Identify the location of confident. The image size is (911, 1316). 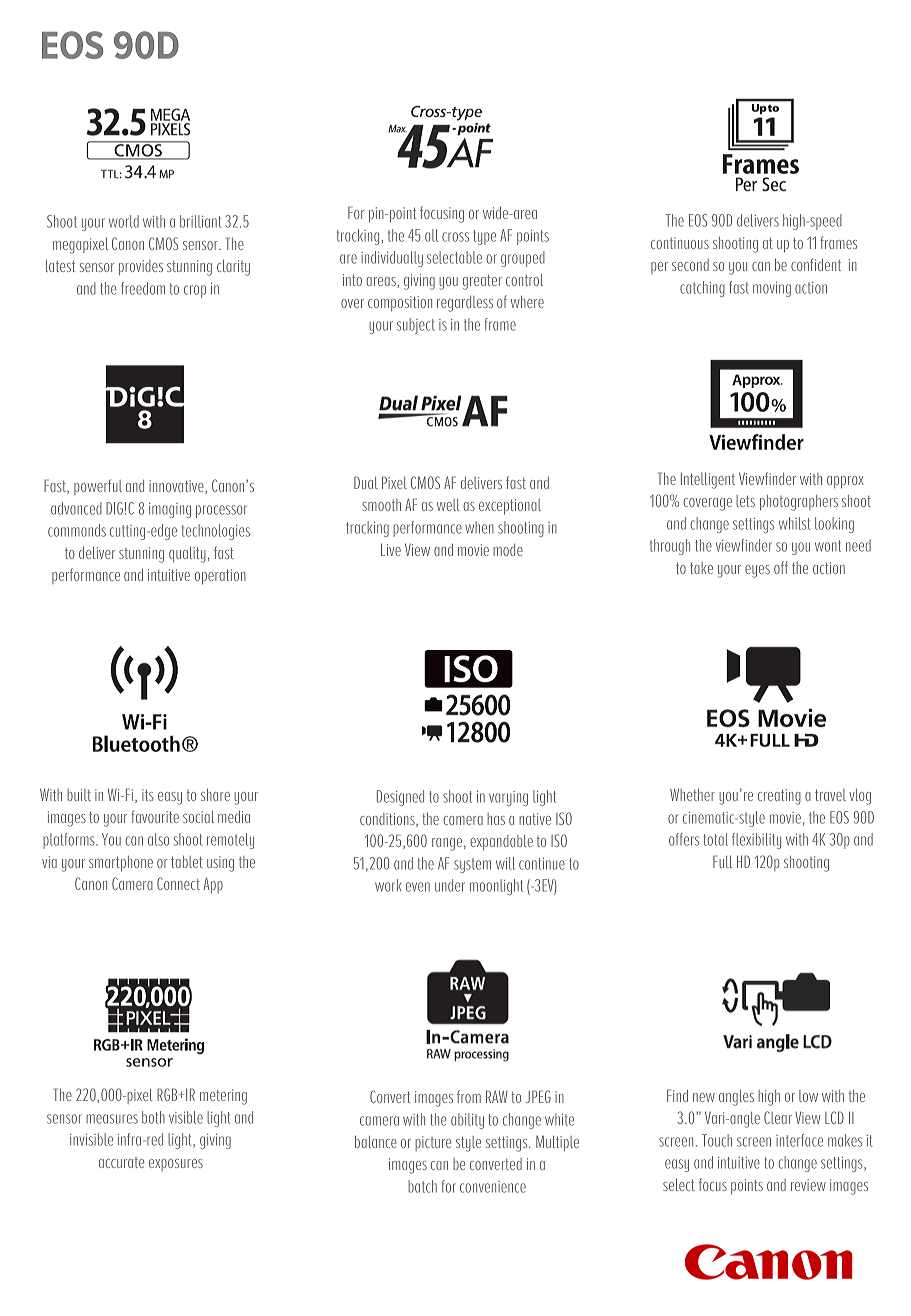
(816, 264).
